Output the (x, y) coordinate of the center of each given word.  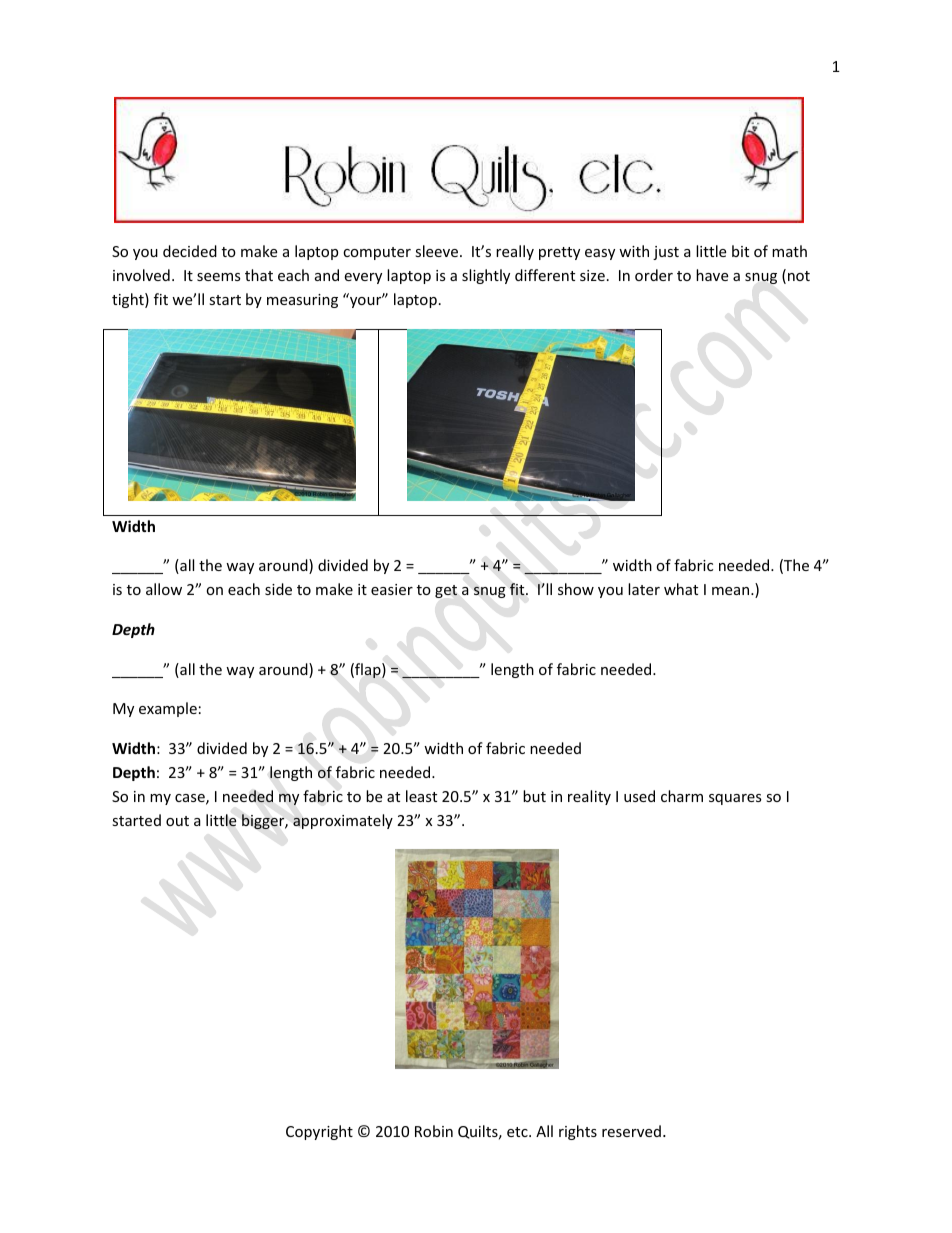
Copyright (319, 1132)
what (681, 589)
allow (164, 589)
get (446, 591)
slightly (486, 276)
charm (682, 796)
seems (219, 277)
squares (735, 799)
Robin (434, 1131)
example (168, 709)
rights (578, 1132)
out (177, 821)
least (421, 796)
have (712, 275)
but (534, 796)
